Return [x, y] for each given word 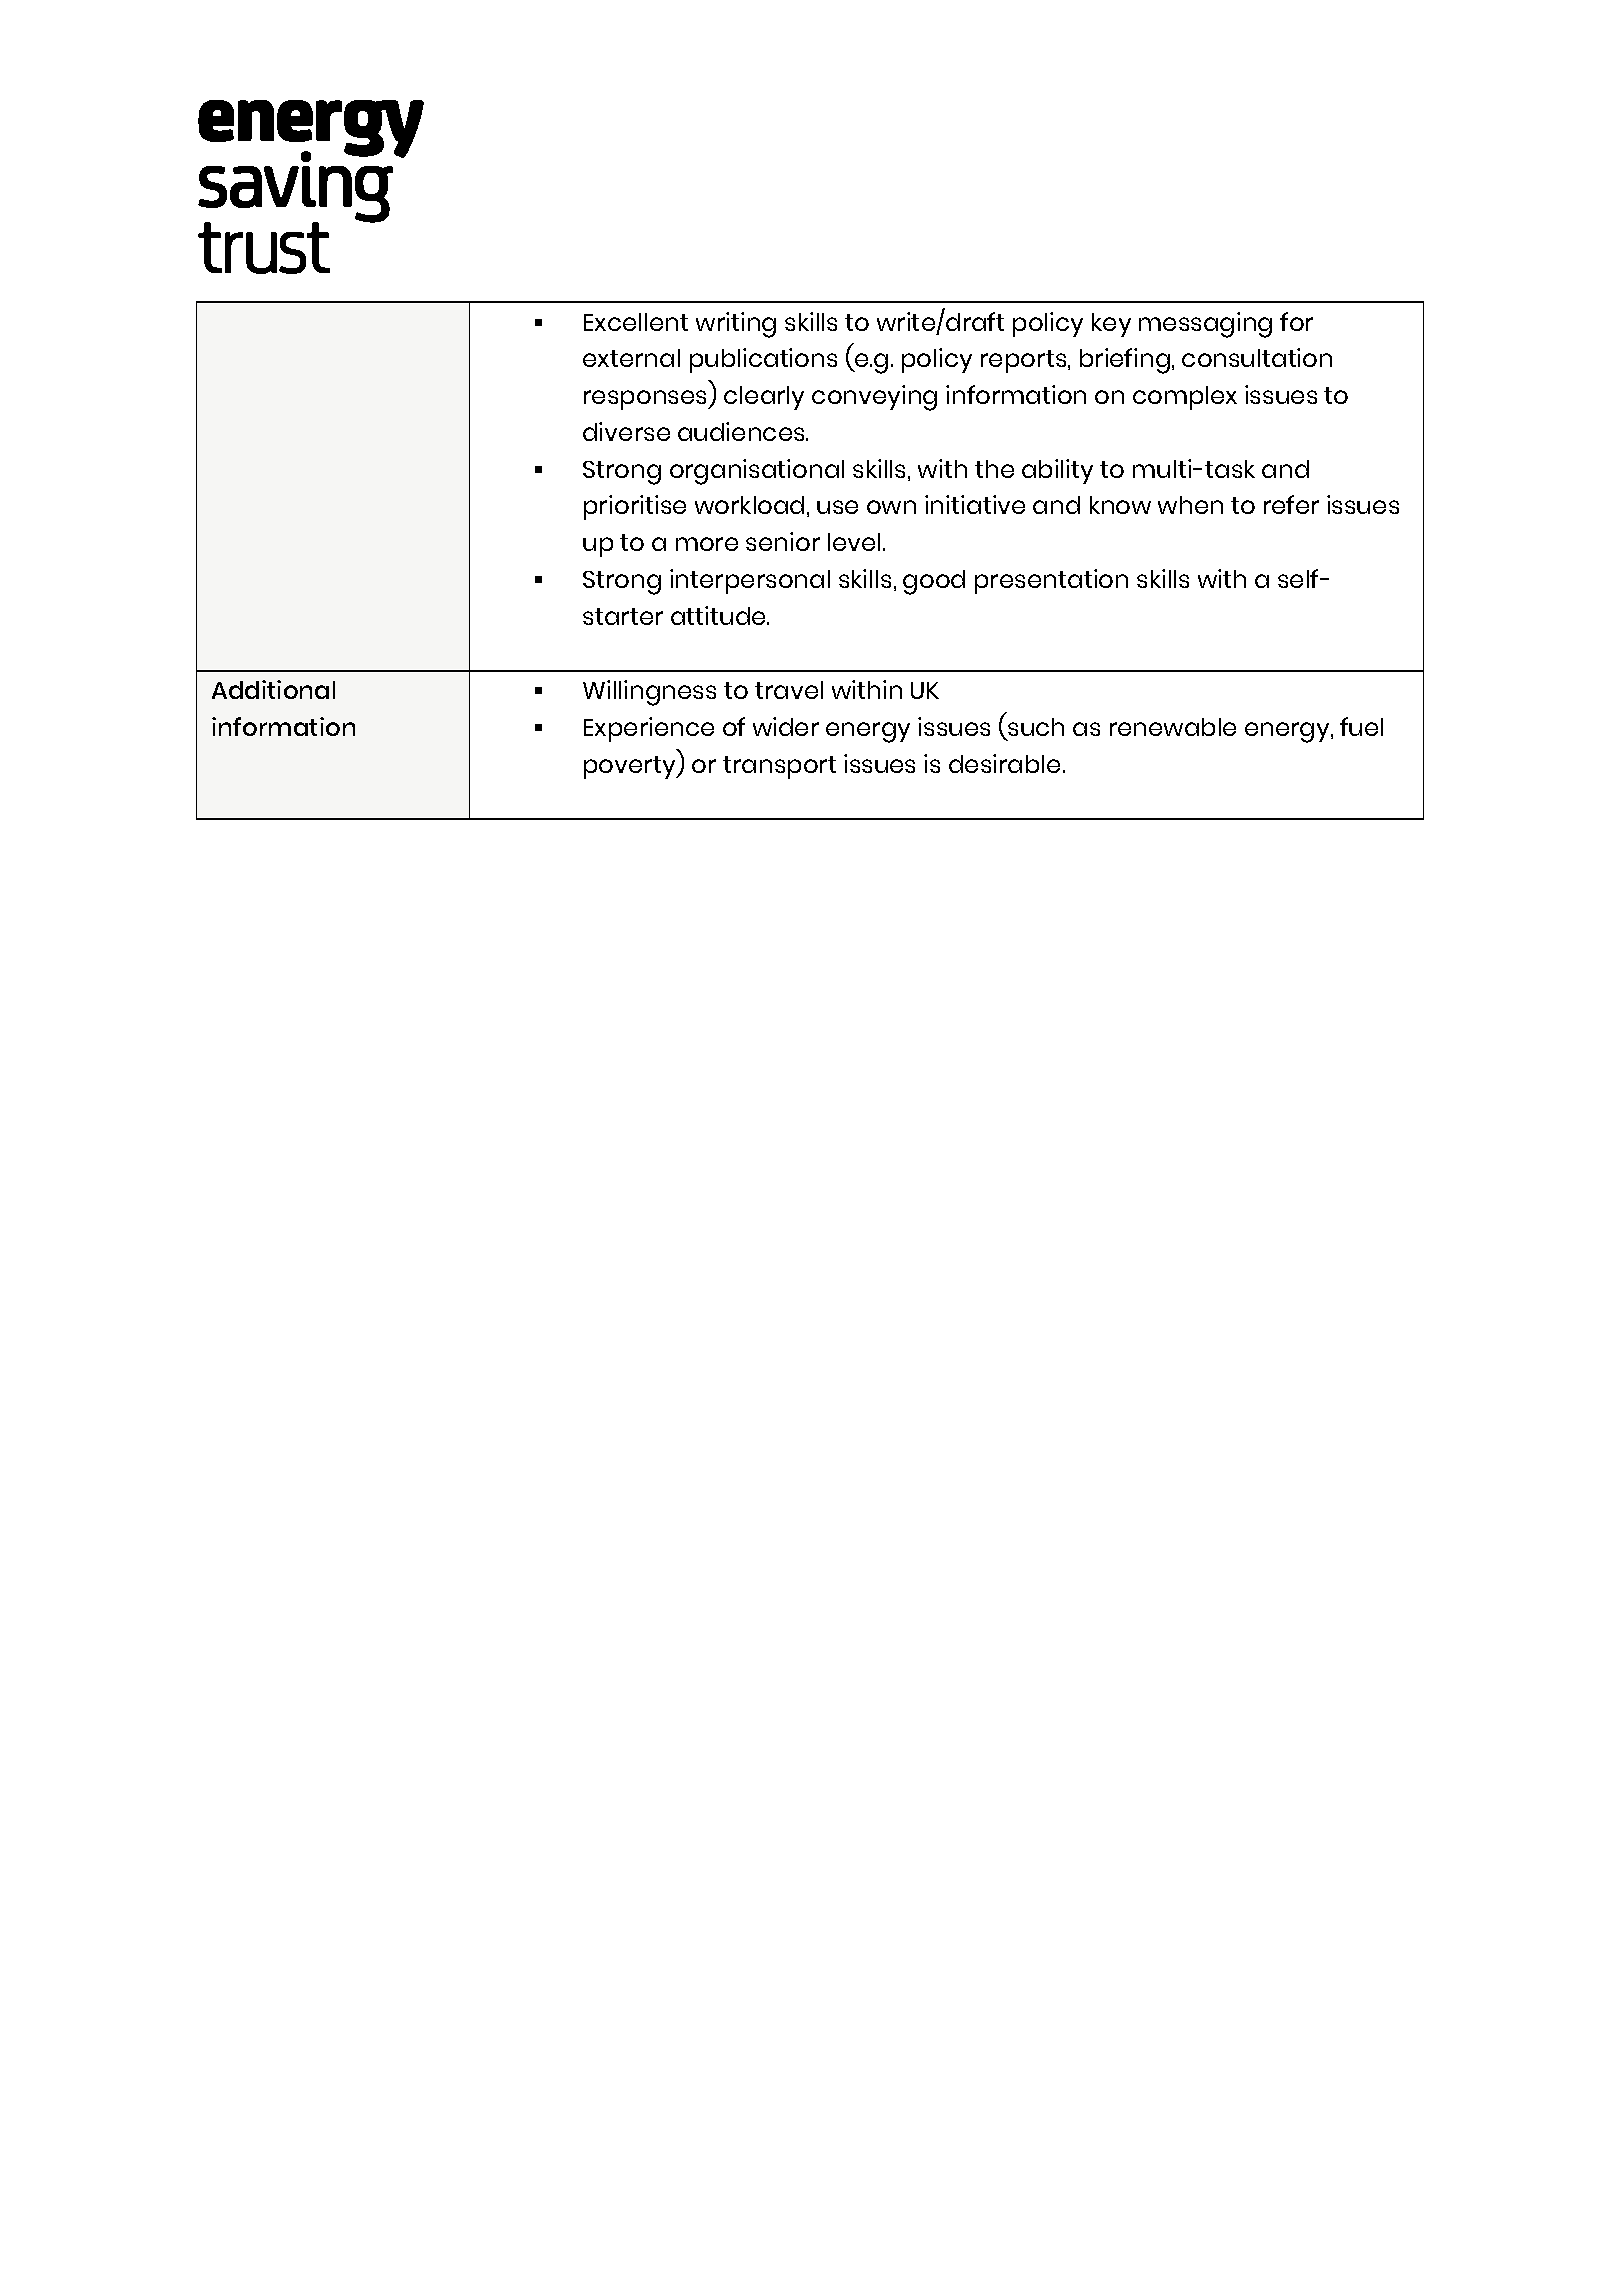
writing [736, 325]
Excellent [636, 322]
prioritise [635, 507]
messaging [1205, 325]
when [1190, 505]
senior [783, 541]
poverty [631, 767]
